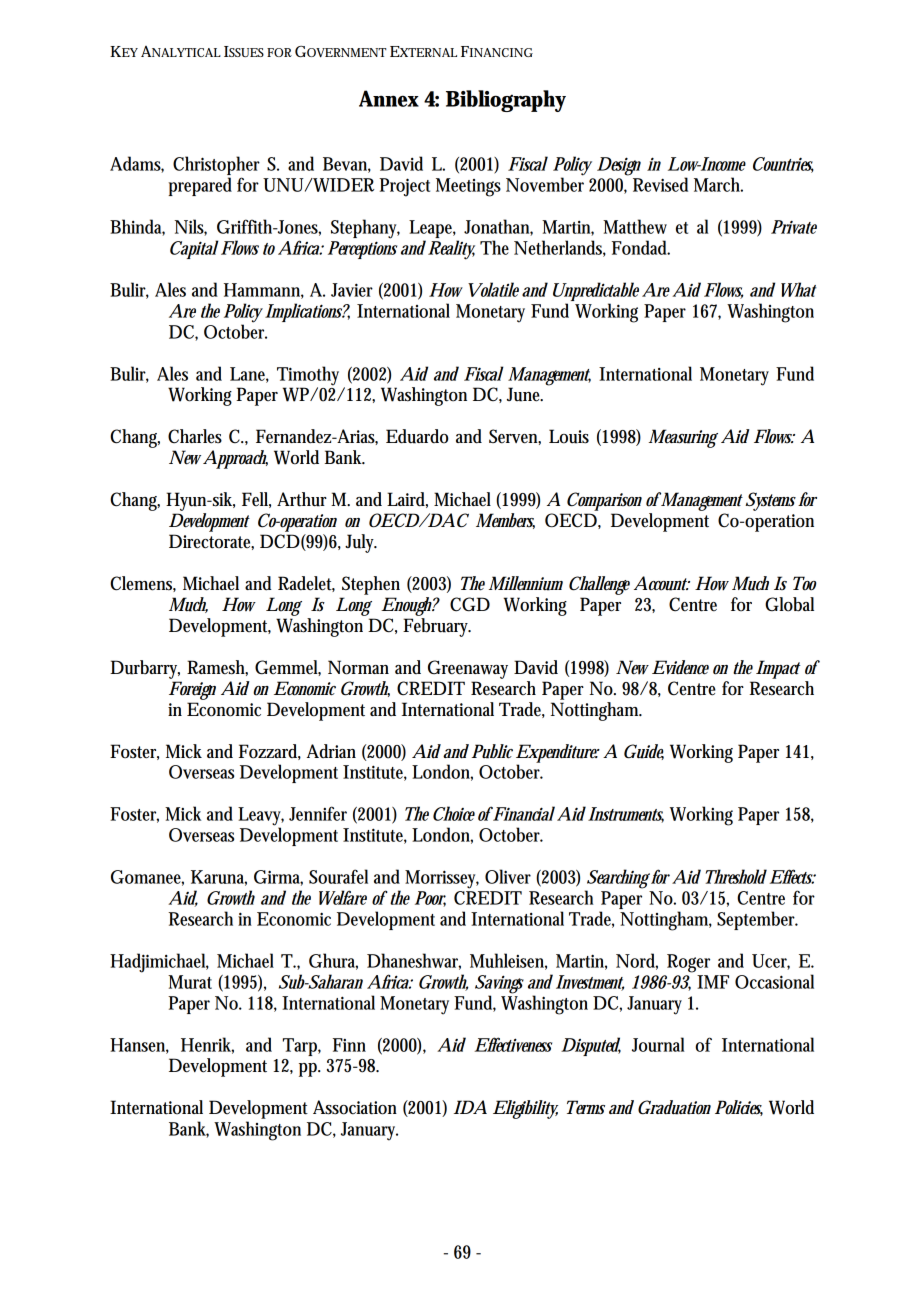 This screenshot has height=1308, width=924. Describe the element at coordinates (216, 167) in the screenshot. I see `Christopher` at that location.
